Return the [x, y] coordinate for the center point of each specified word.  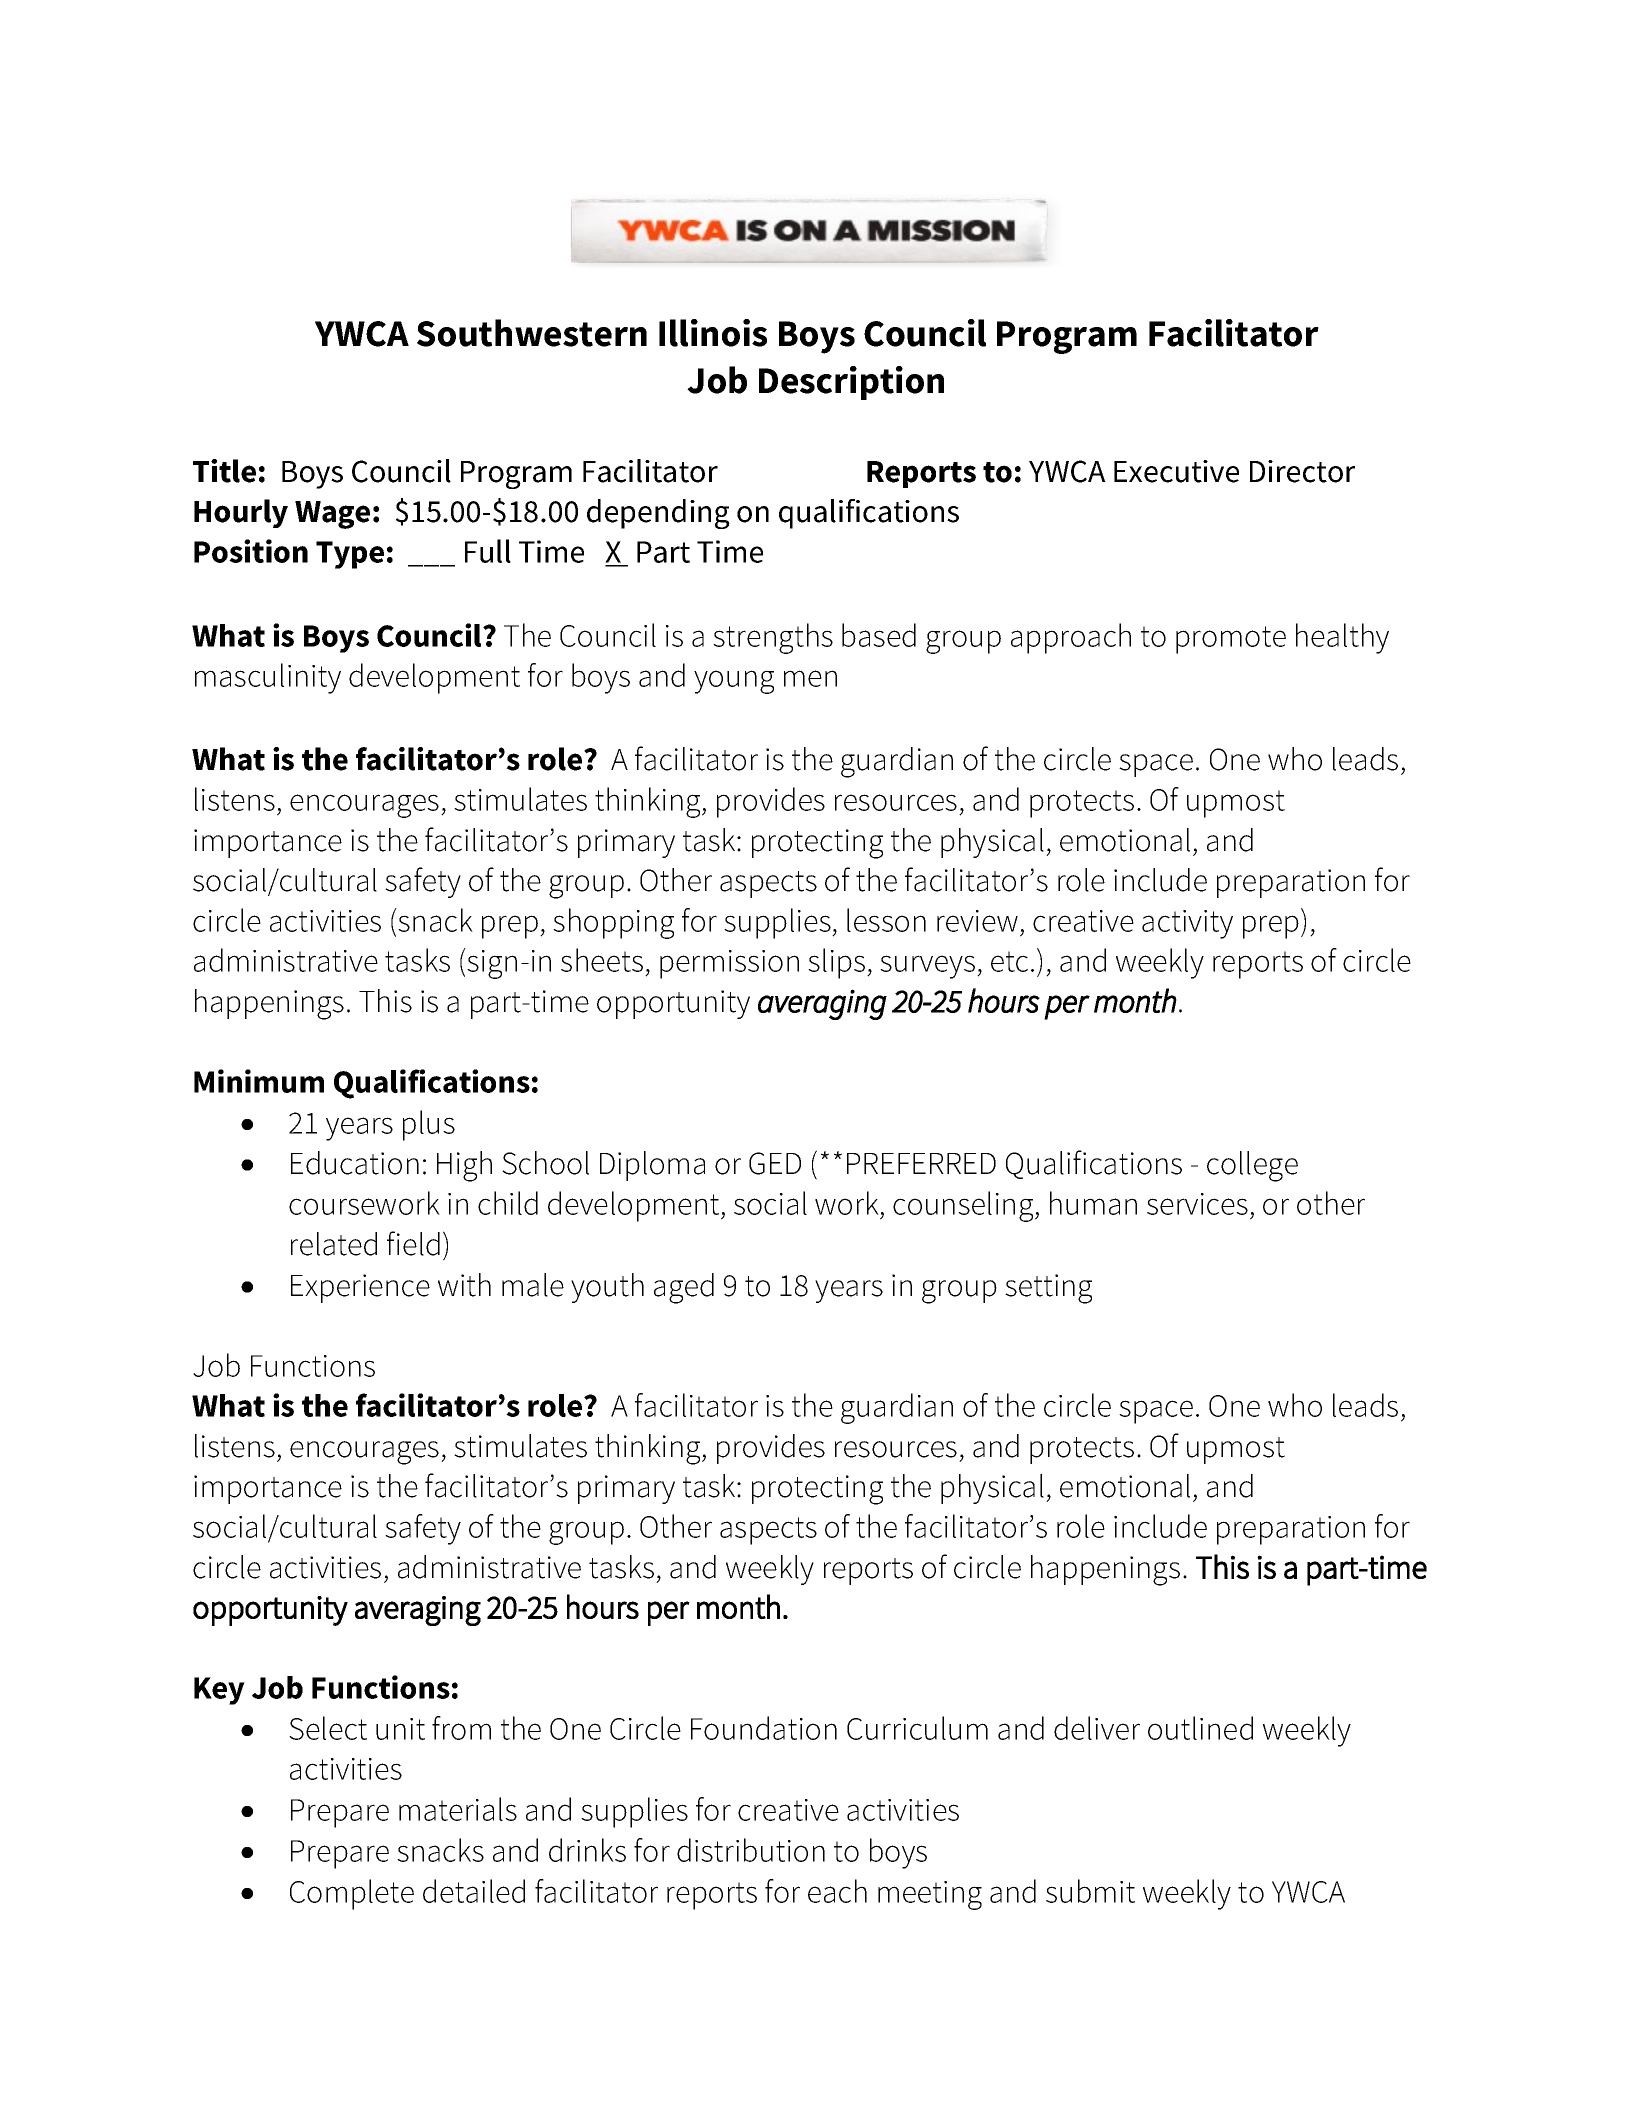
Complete [352, 1894]
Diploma [652, 1166]
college [1252, 1166]
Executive [1176, 471]
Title [224, 471]
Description [851, 383]
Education [355, 1163]
